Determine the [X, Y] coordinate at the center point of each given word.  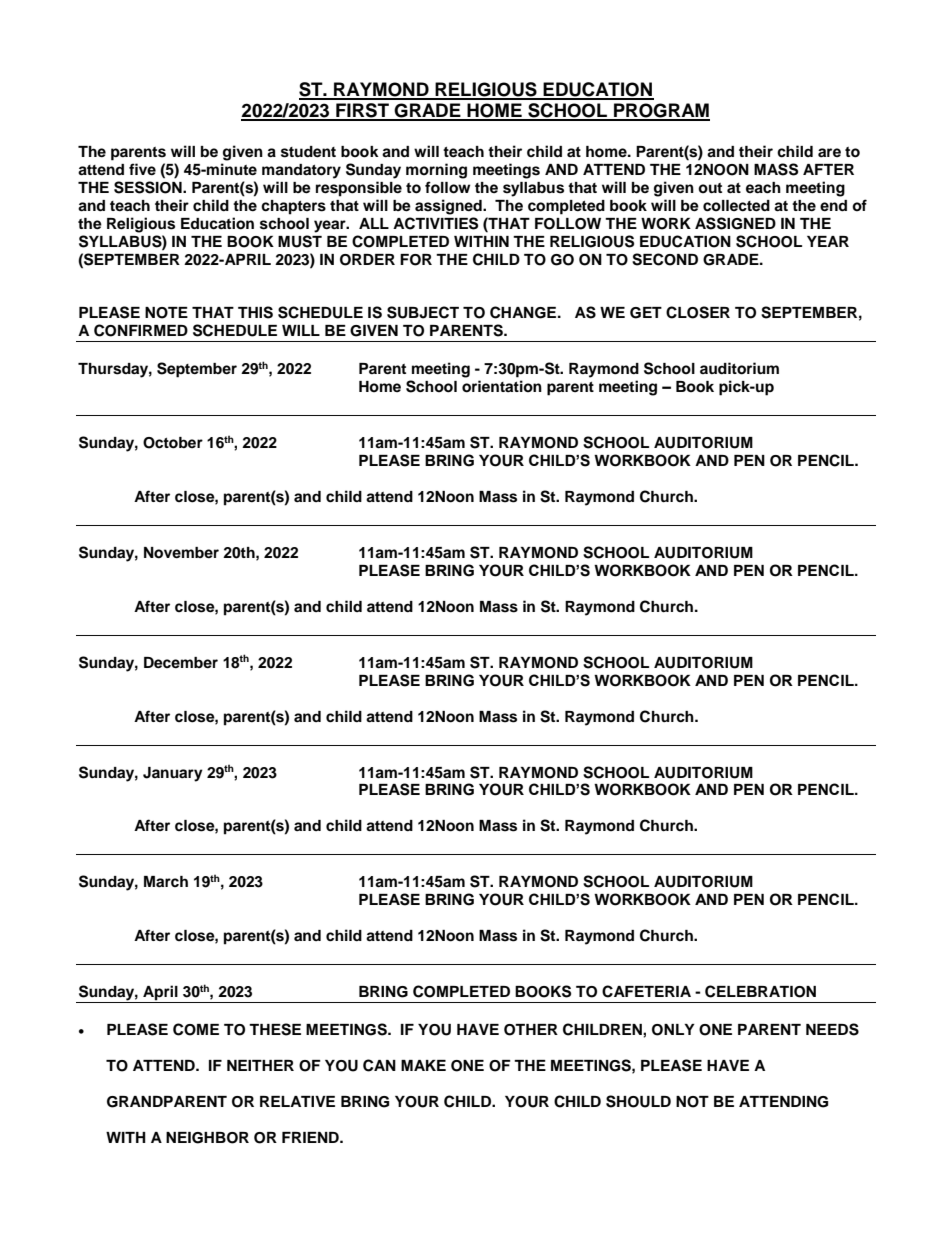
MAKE [423, 1065]
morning [436, 171]
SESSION [149, 187]
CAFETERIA [646, 991]
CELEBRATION [760, 991]
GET [646, 313]
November [181, 553]
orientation [502, 386]
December [181, 663]
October [173, 443]
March [166, 881]
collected [736, 206]
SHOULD [638, 1101]
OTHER [531, 1030]
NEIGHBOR [207, 1138]
